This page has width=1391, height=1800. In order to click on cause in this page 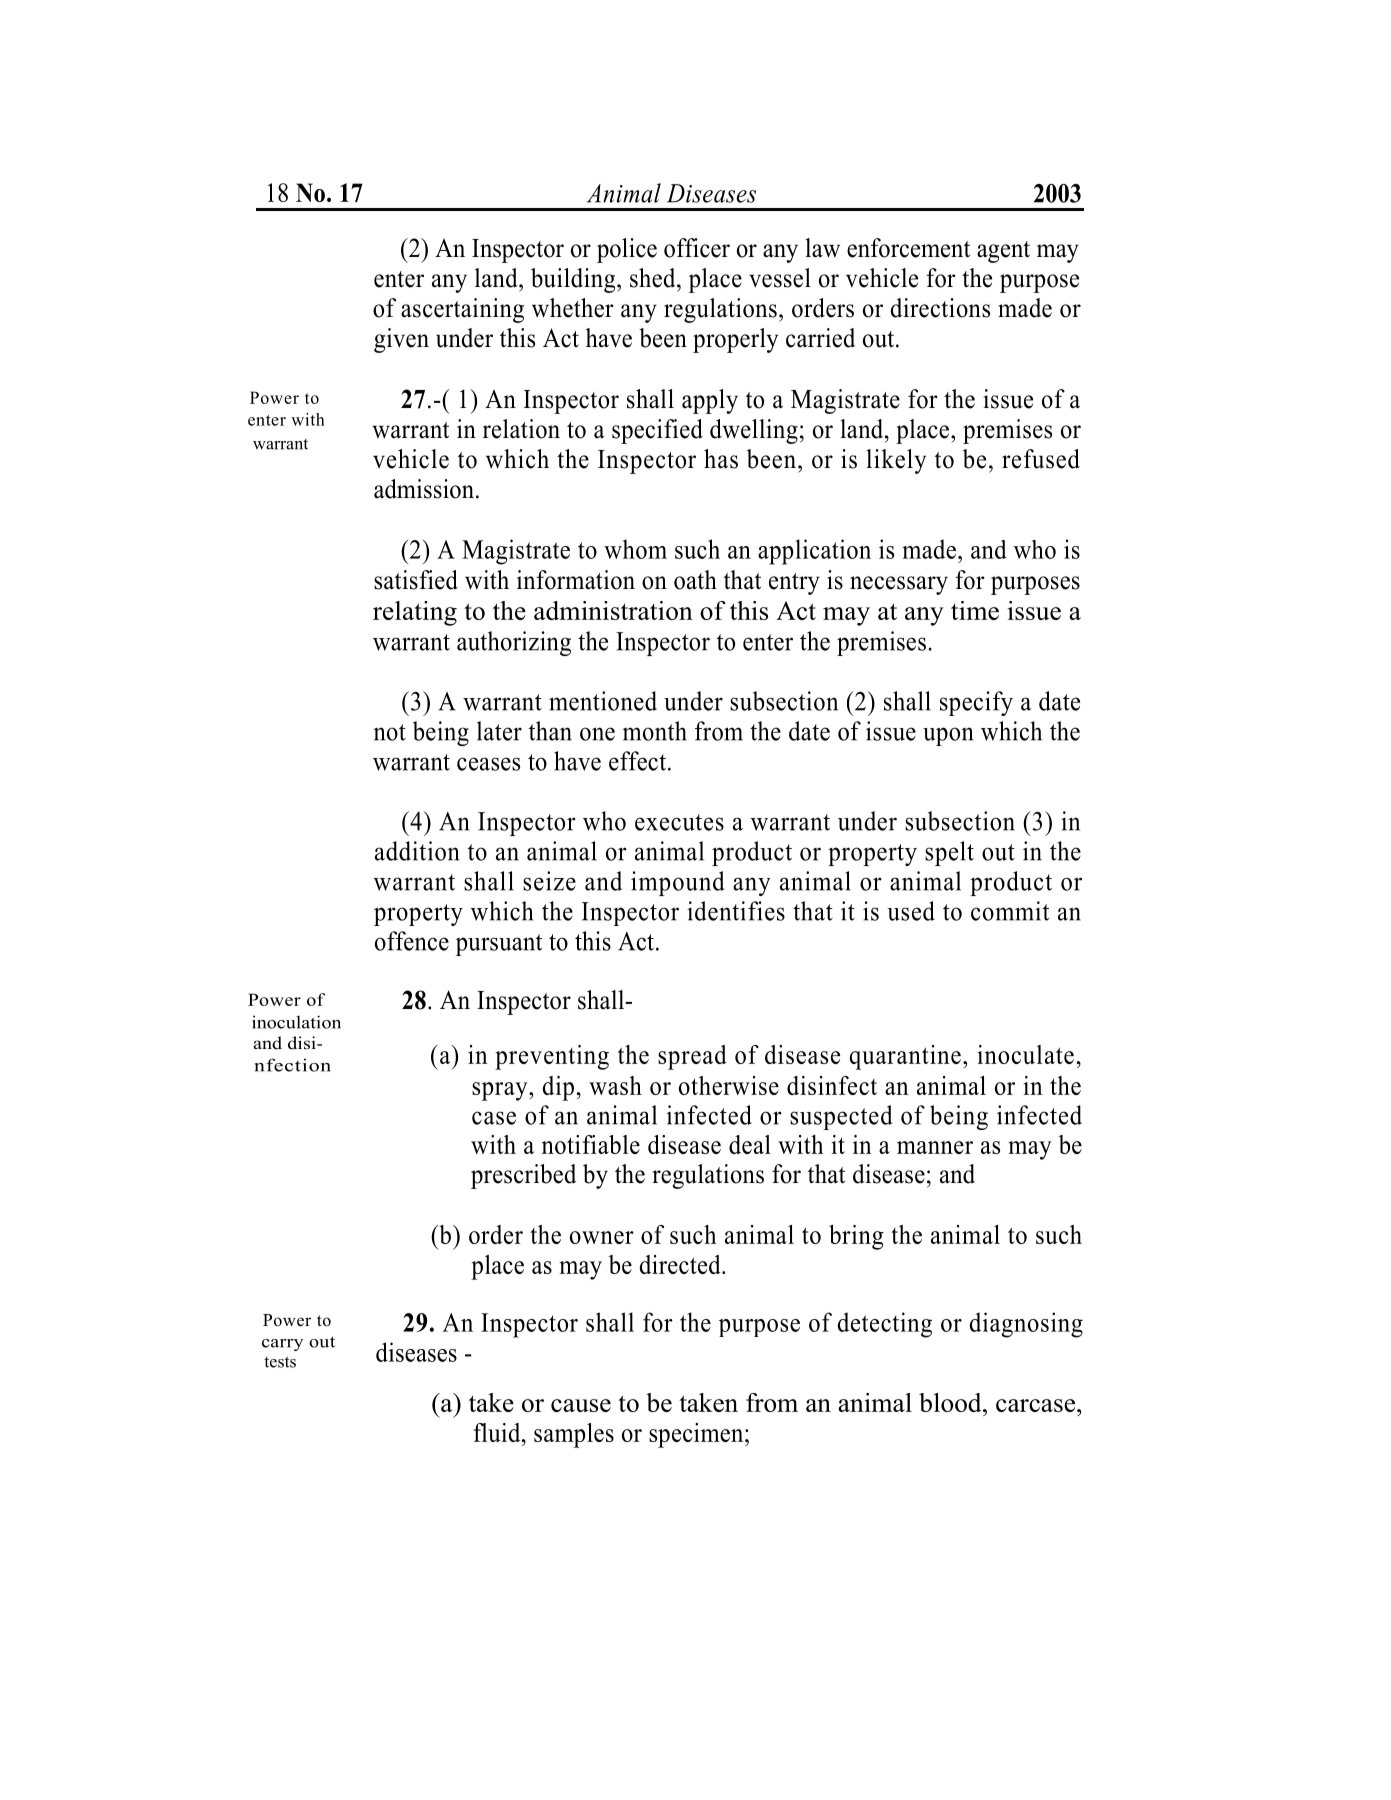, I will do `click(581, 1405)`.
